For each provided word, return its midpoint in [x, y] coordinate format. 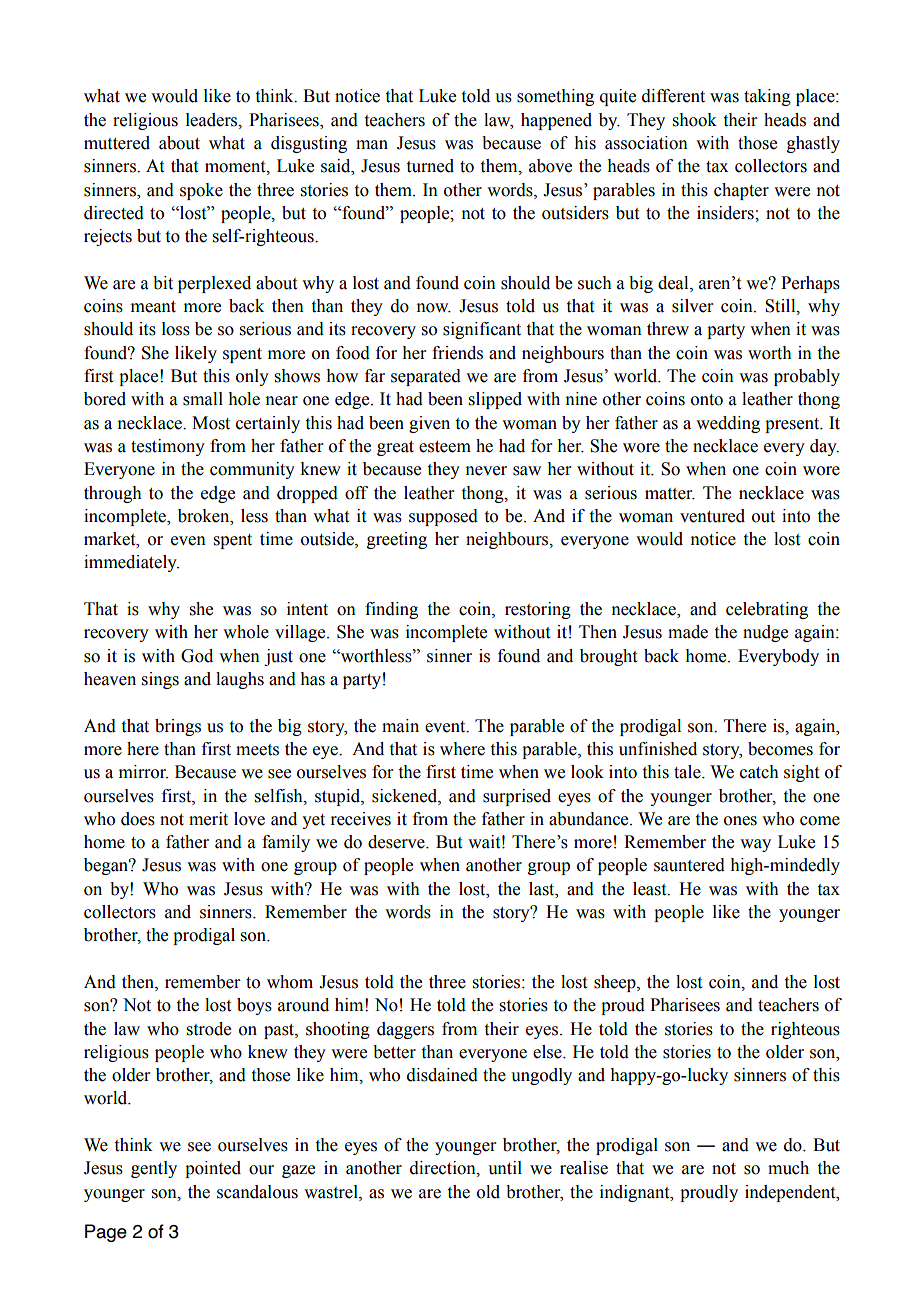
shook [695, 120]
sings [160, 680]
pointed [213, 1169]
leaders [213, 120]
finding [391, 610]
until [505, 1168]
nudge [765, 633]
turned [430, 166]
